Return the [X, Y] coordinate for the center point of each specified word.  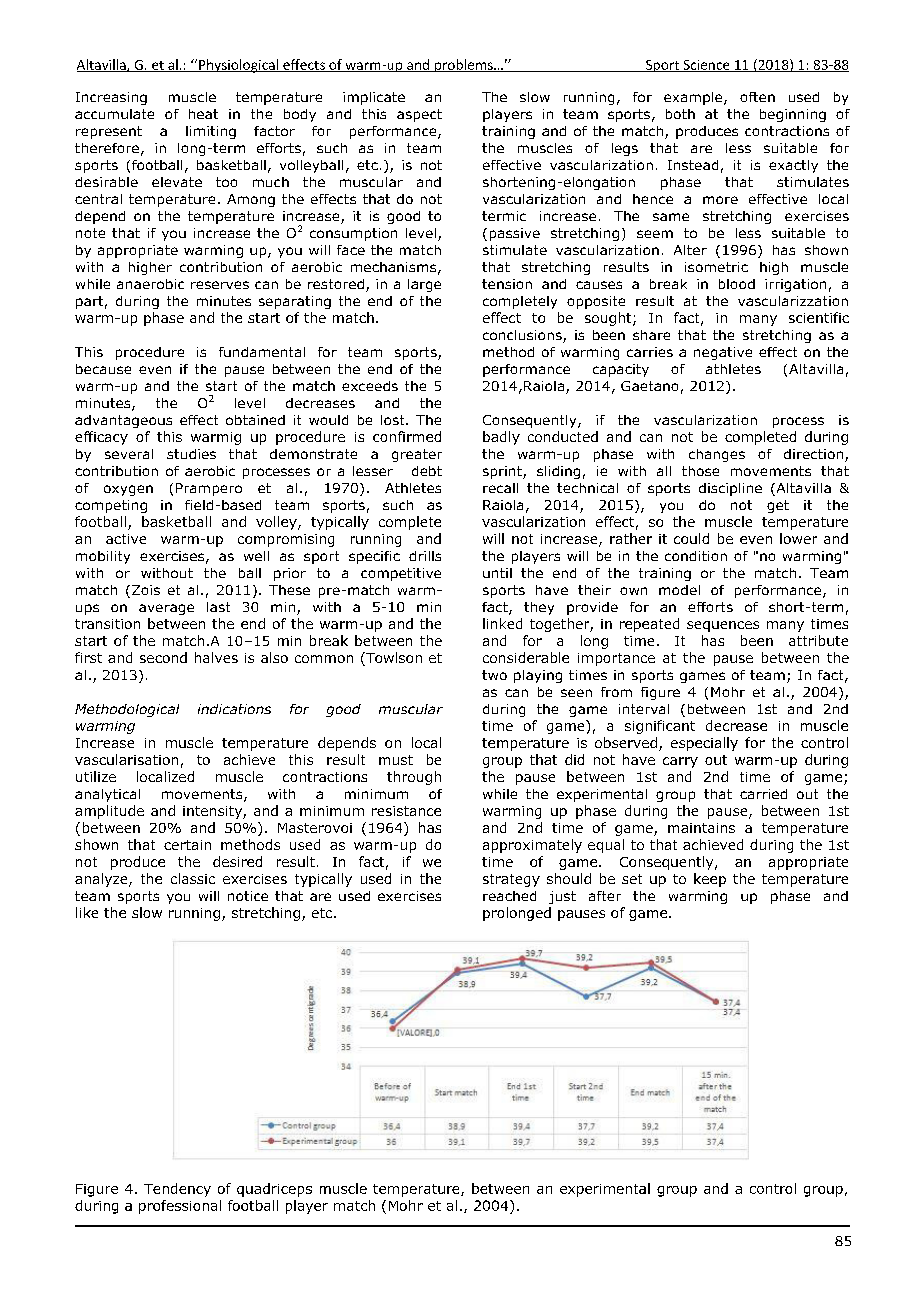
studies [191, 454]
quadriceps [274, 1190]
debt [427, 471]
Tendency [177, 1190]
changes [717, 455]
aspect [419, 115]
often [757, 97]
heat [203, 114]
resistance [406, 811]
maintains [701, 828]
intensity [213, 812]
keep [710, 880]
